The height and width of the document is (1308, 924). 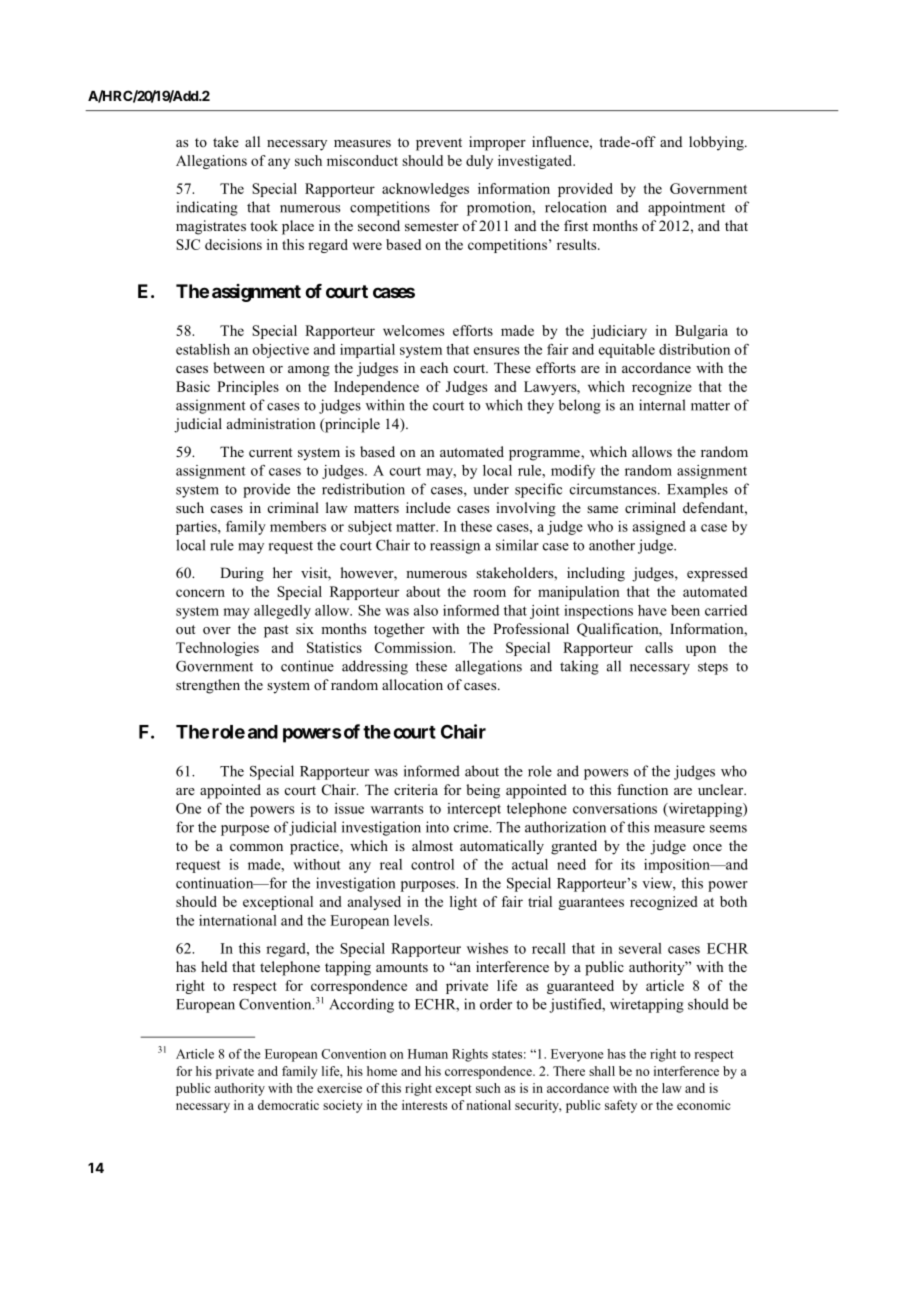 What do you see at coordinates (686, 208) in the document?
I see `appointment` at bounding box center [686, 208].
